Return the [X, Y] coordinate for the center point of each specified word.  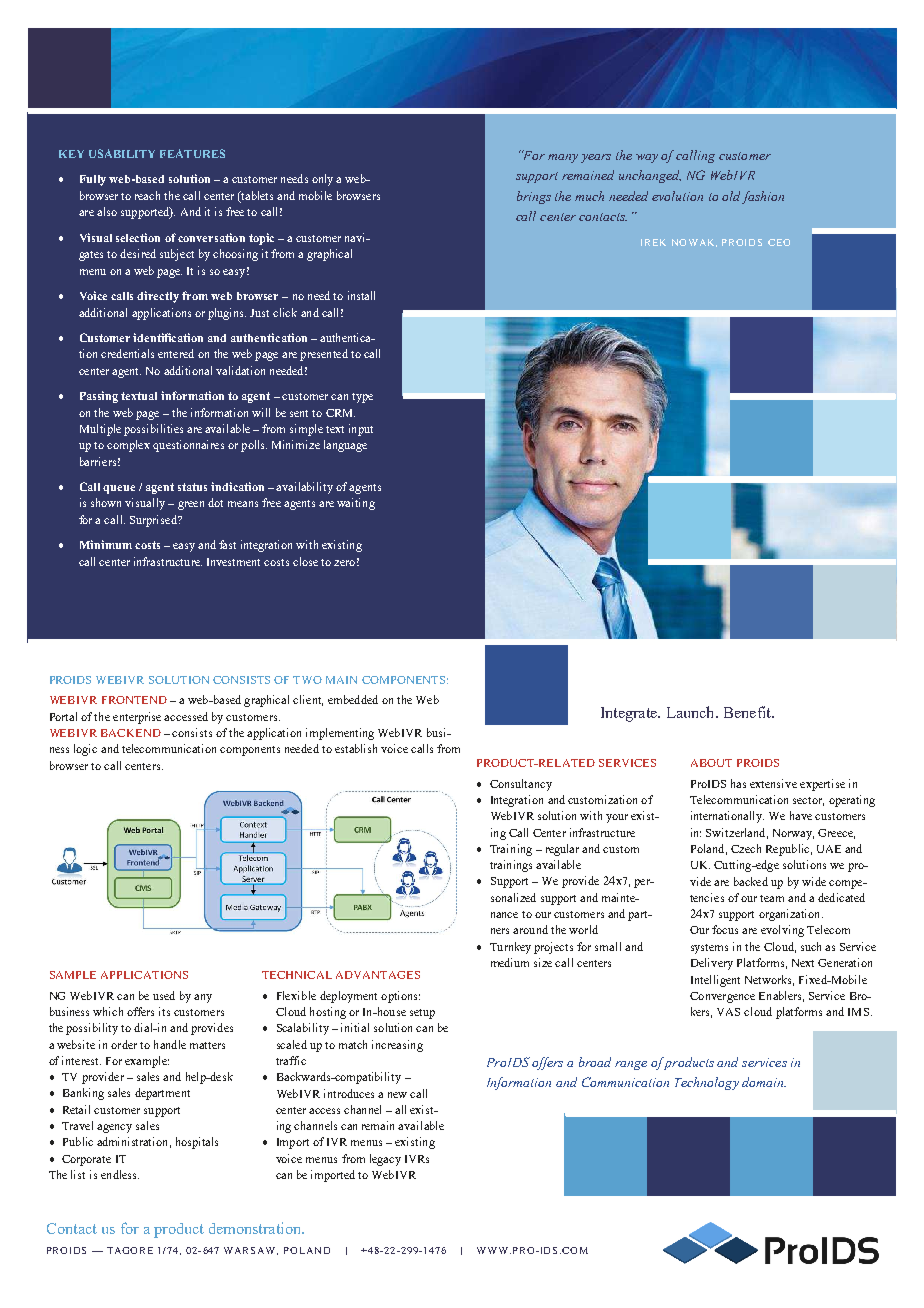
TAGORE [130, 1250]
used [164, 995]
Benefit [749, 712]
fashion [763, 197]
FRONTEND [134, 700]
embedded [353, 699]
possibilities [153, 430]
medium [510, 962]
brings [534, 197]
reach [147, 195]
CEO [779, 242]
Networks [769, 980]
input [361, 430]
